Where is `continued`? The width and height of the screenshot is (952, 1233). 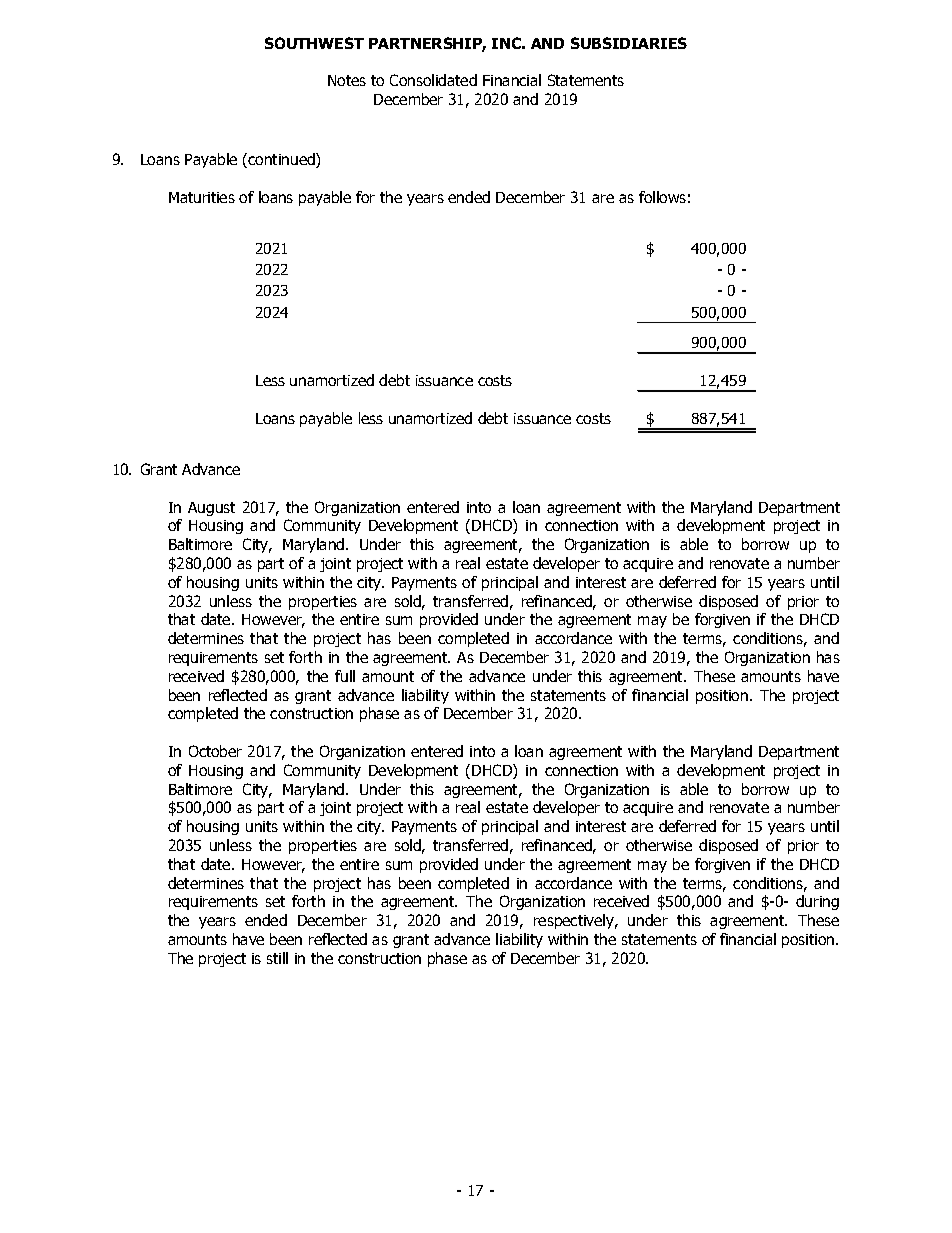 continued is located at coordinates (282, 160).
